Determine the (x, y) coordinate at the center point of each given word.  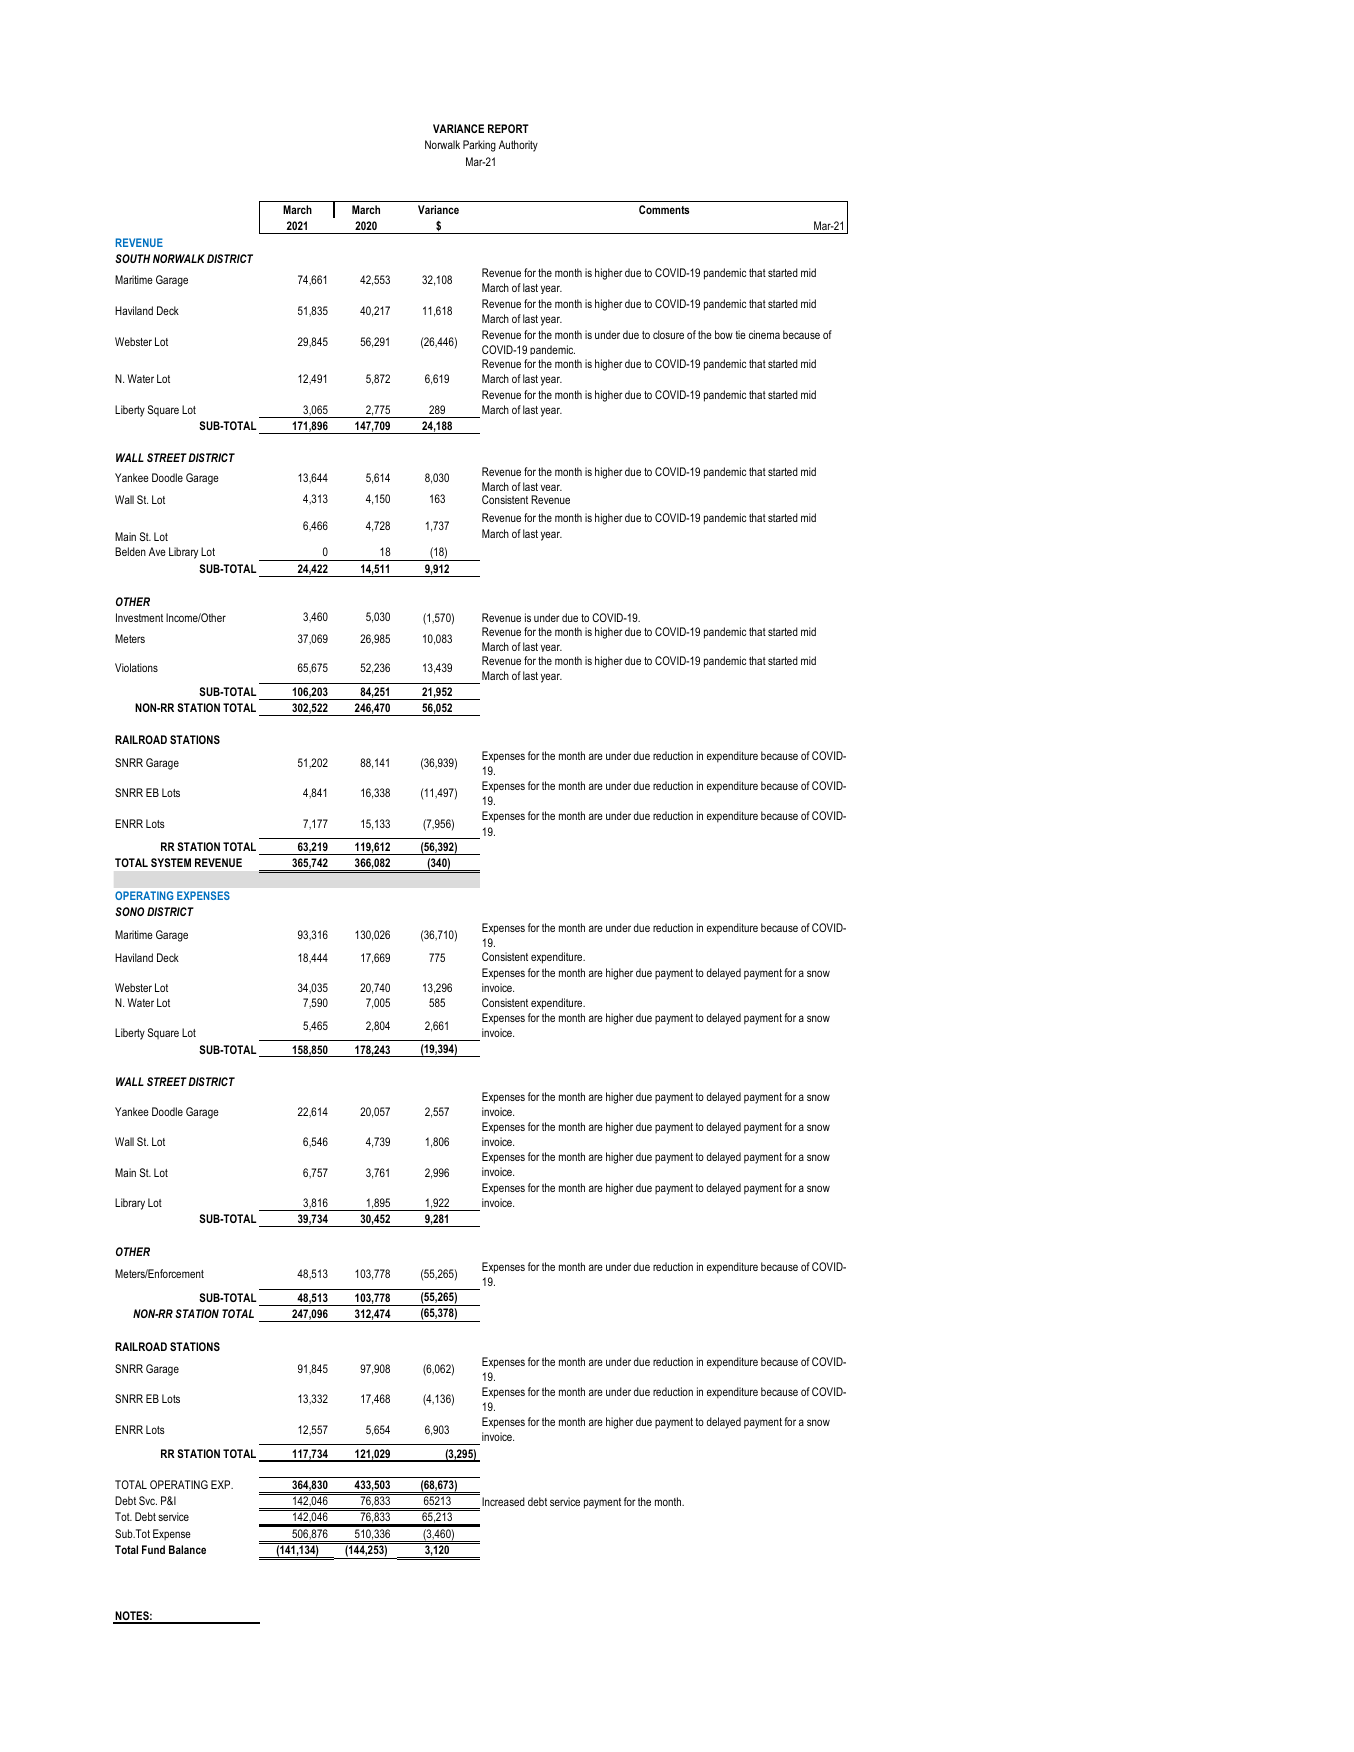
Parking (479, 146)
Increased (503, 1501)
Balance (187, 1549)
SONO (129, 911)
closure (668, 334)
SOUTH (132, 258)
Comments (664, 209)
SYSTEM (171, 862)
